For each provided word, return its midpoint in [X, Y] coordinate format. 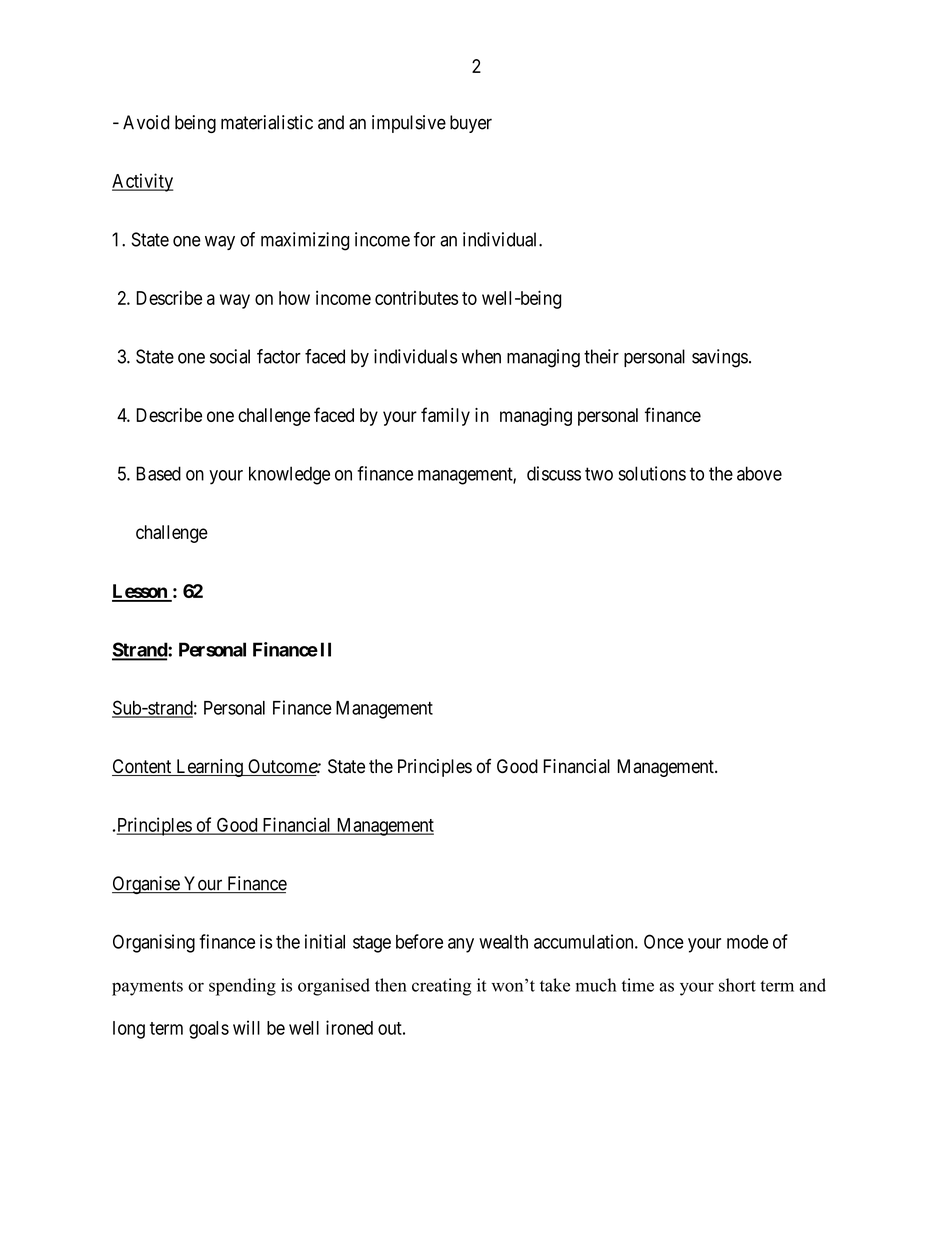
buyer [471, 124]
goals [209, 1030]
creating [442, 987]
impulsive [409, 124]
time [638, 985]
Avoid [146, 122]
